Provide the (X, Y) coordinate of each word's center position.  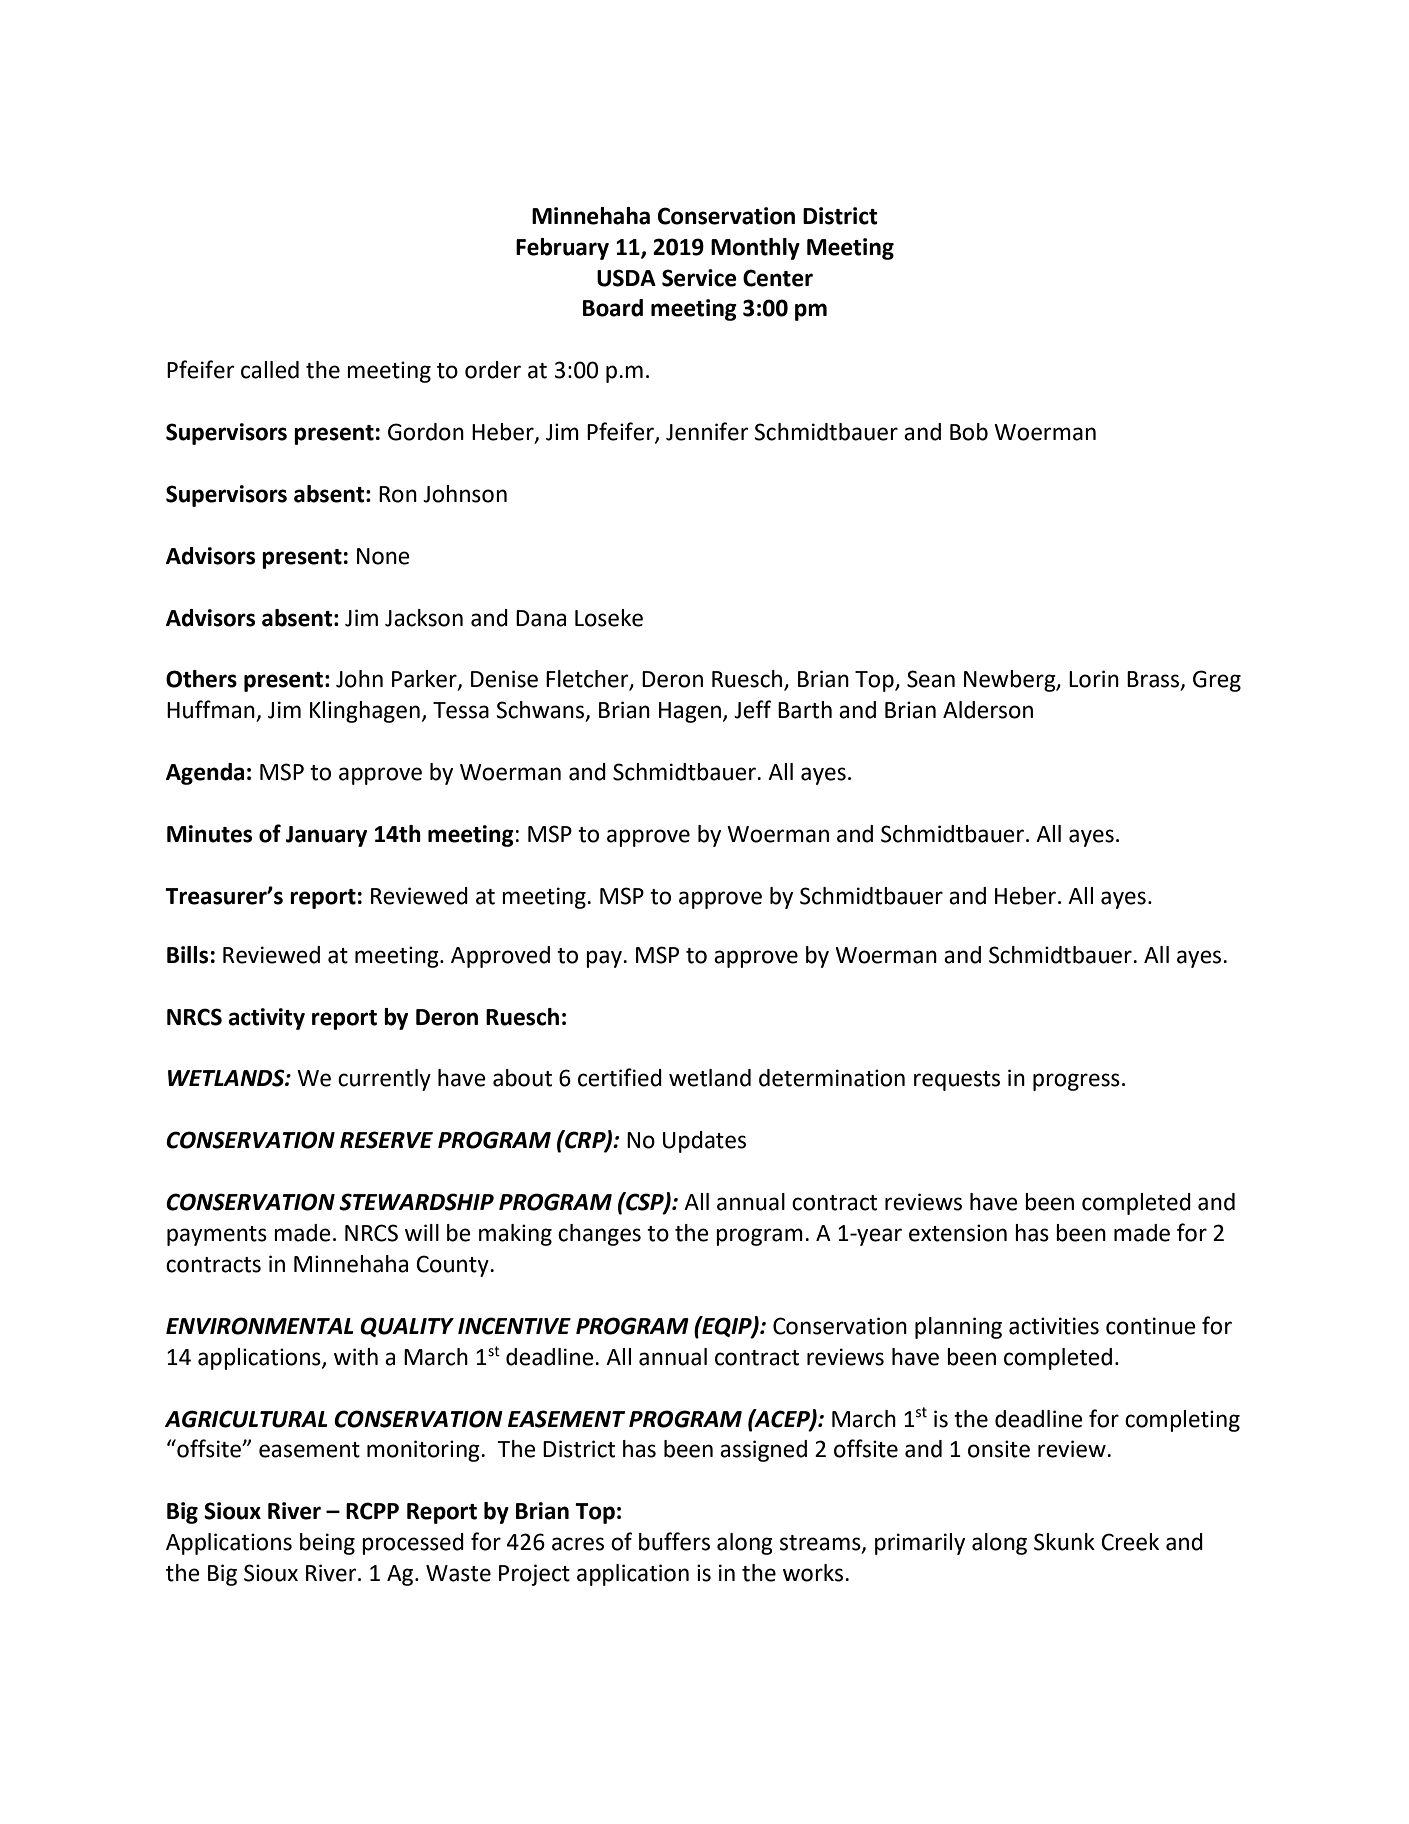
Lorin (1094, 679)
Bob (969, 432)
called (270, 370)
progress (1076, 1082)
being (327, 1544)
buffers (674, 1541)
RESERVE (386, 1140)
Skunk (1064, 1542)
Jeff (752, 709)
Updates (704, 1142)
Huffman (212, 710)
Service (699, 278)
